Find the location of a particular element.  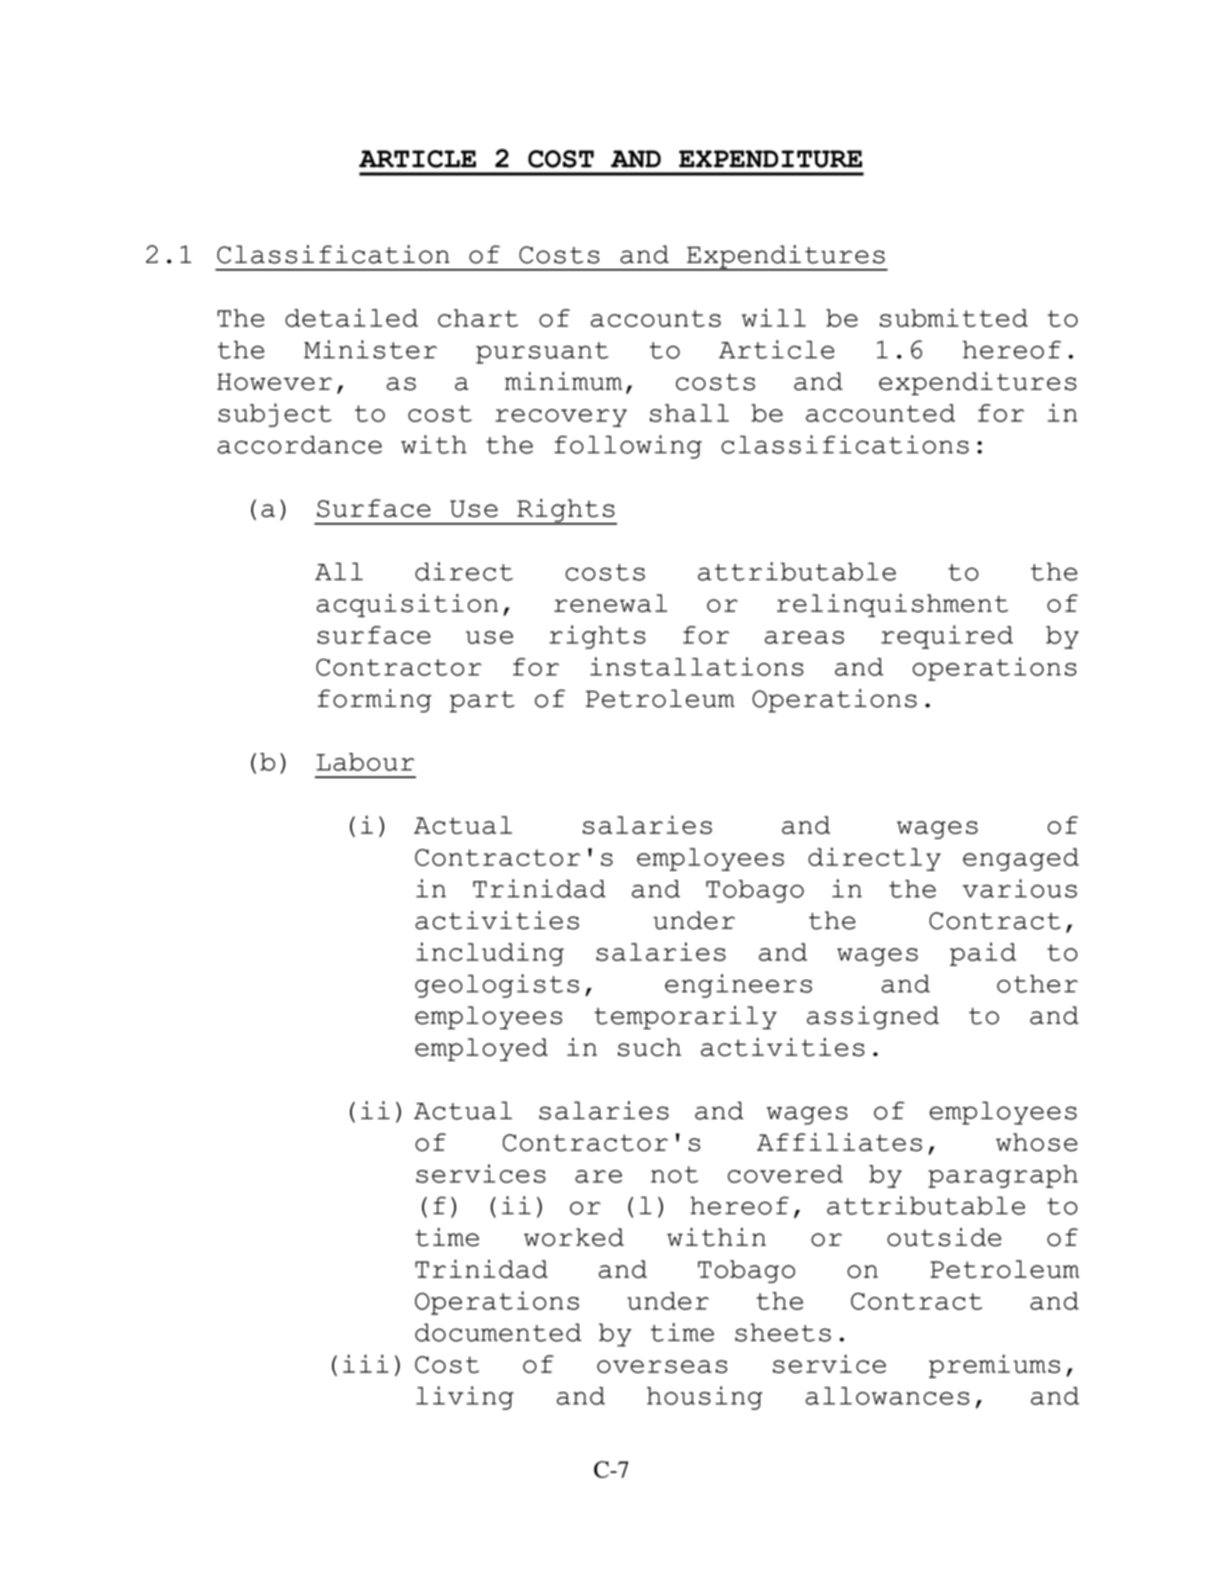

renewal is located at coordinates (610, 603).
